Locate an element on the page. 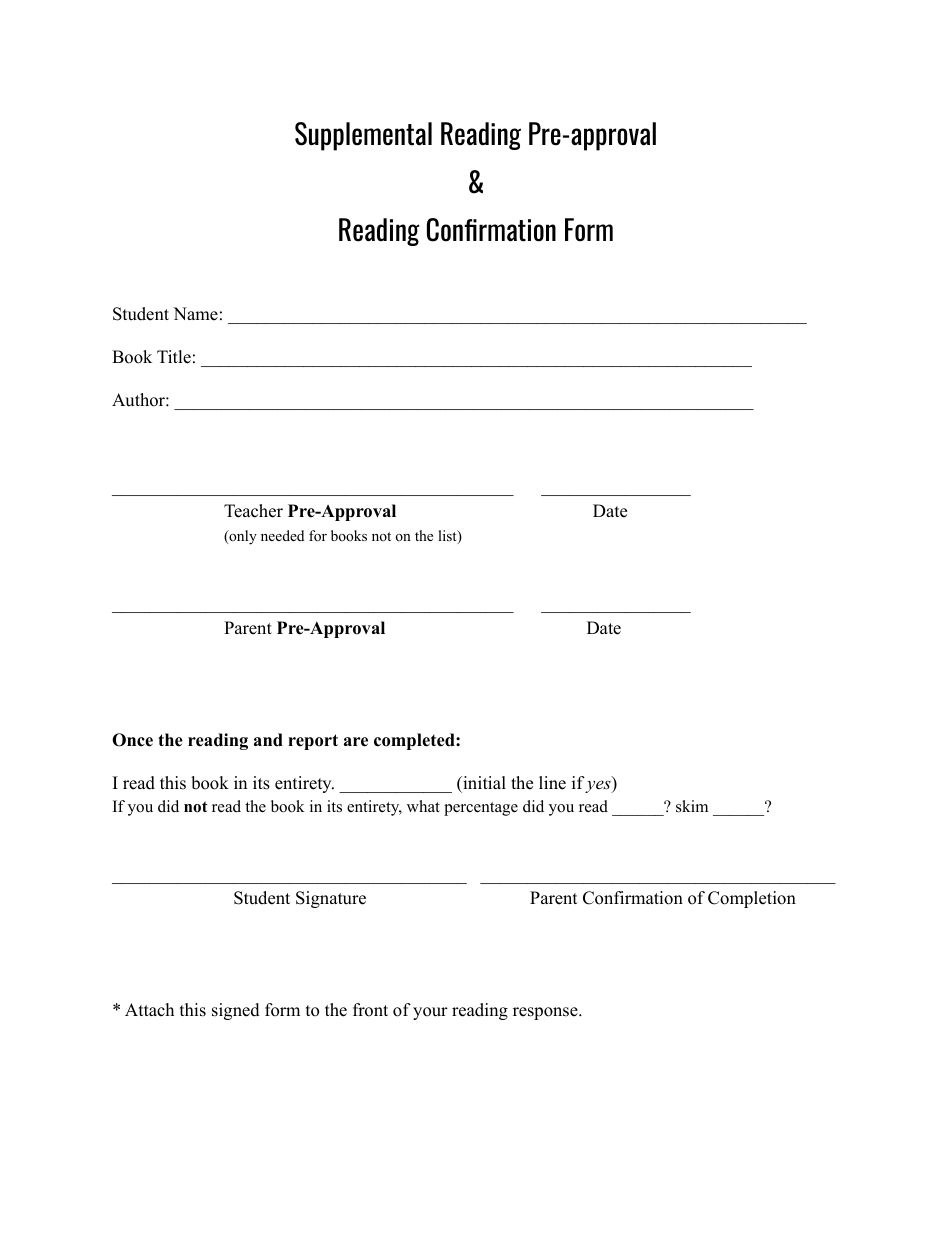  your is located at coordinates (430, 1013).
